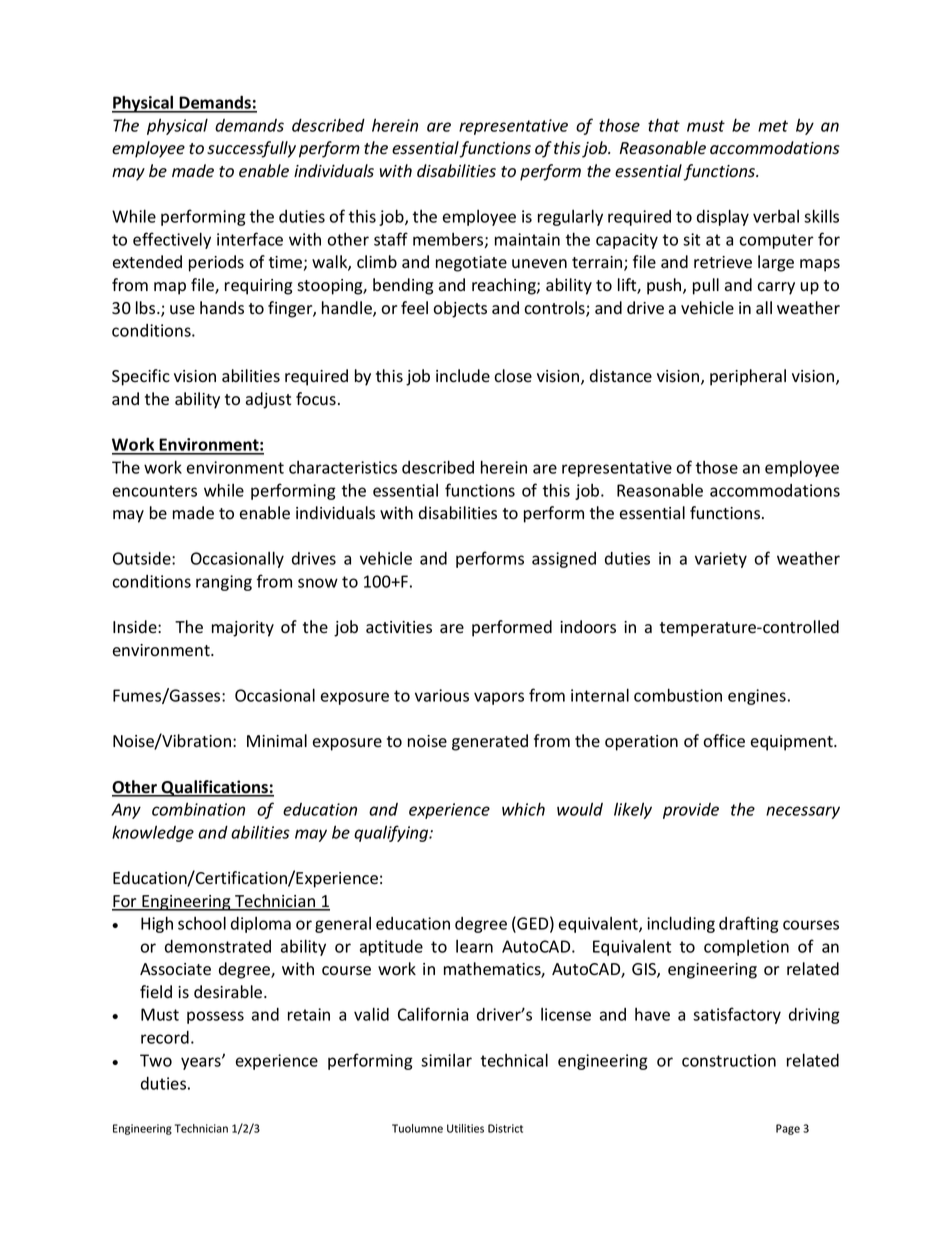 The image size is (952, 1233). I want to click on met, so click(773, 126).
